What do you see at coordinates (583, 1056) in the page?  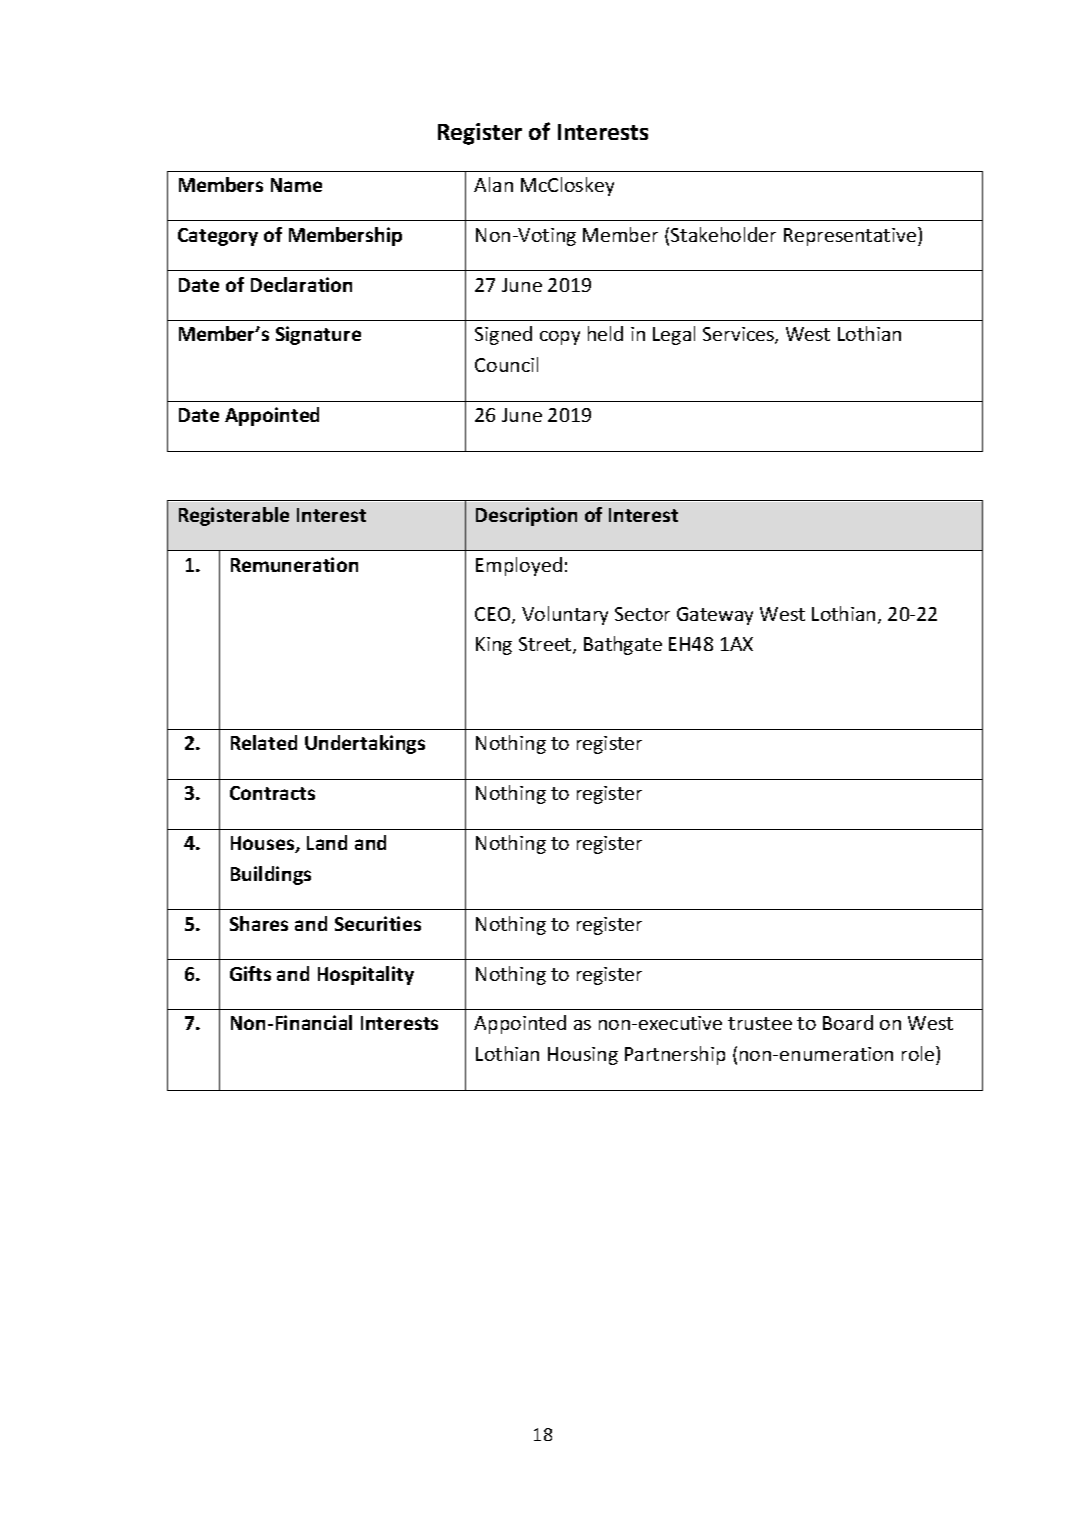 I see `Housing` at bounding box center [583, 1056].
